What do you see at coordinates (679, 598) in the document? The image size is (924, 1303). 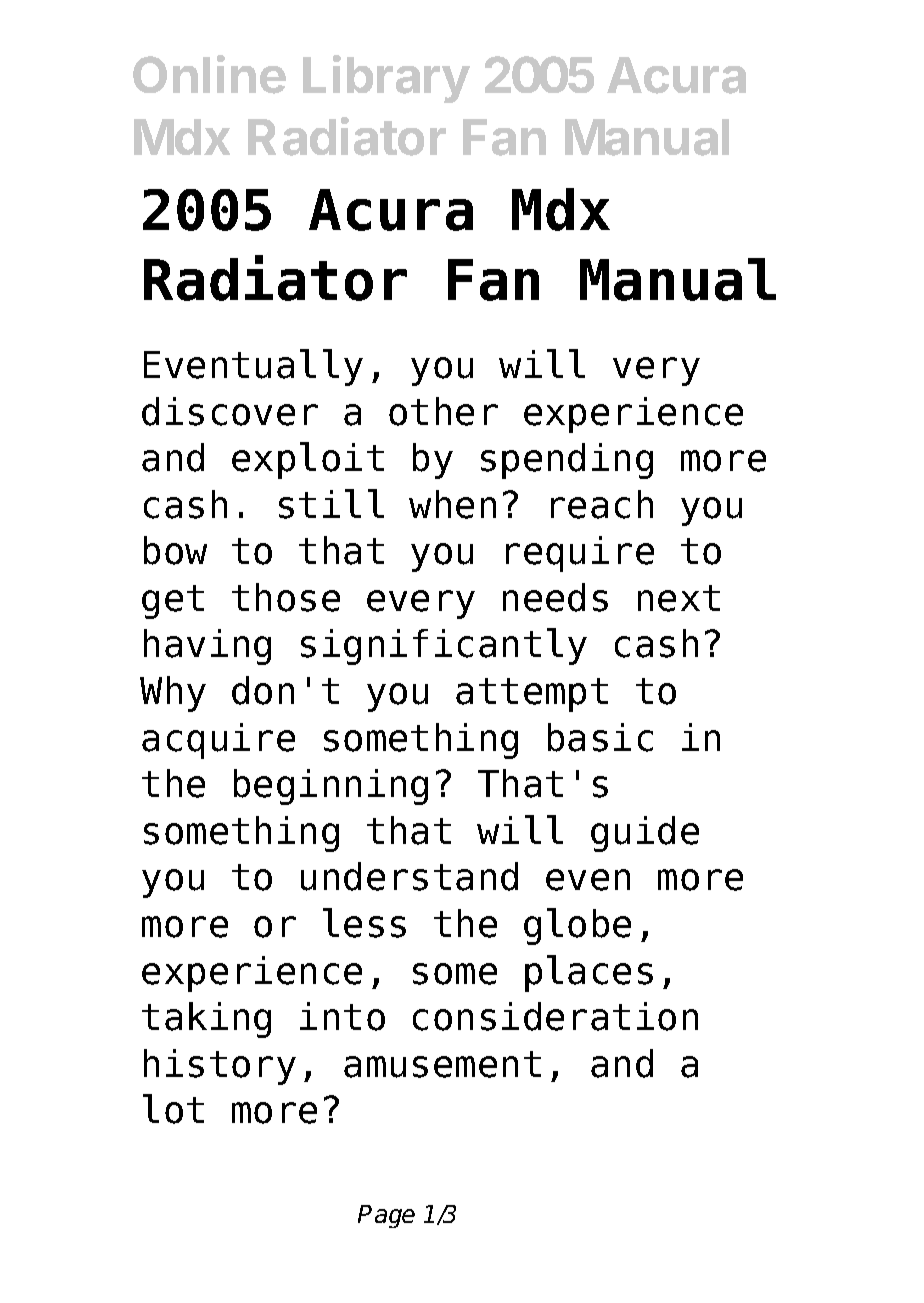 I see `next` at bounding box center [679, 598].
